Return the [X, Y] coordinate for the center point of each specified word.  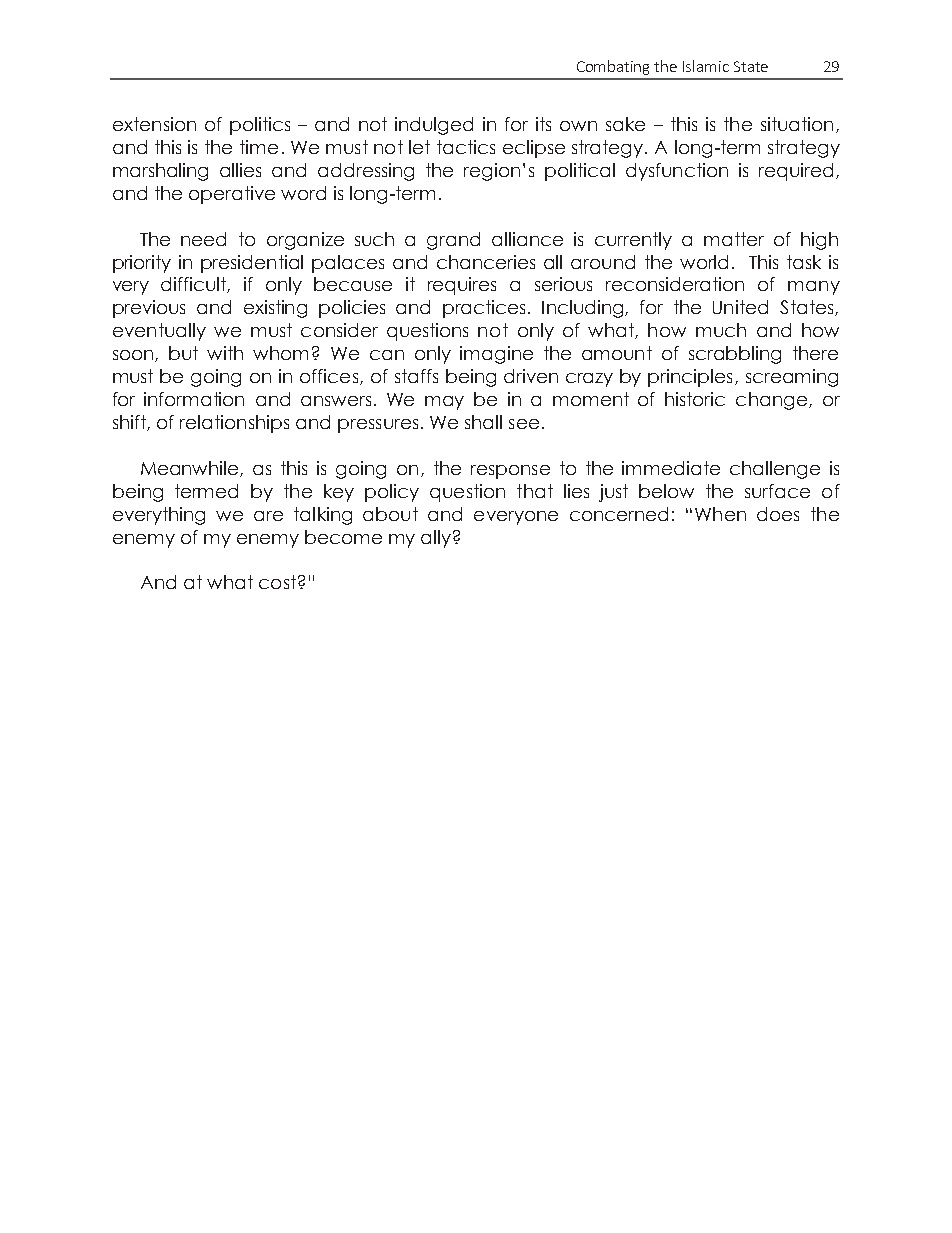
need [203, 239]
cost [277, 582]
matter [734, 239]
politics [260, 126]
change [773, 401]
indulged [434, 126]
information [194, 399]
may [444, 403]
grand [453, 241]
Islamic [706, 66]
